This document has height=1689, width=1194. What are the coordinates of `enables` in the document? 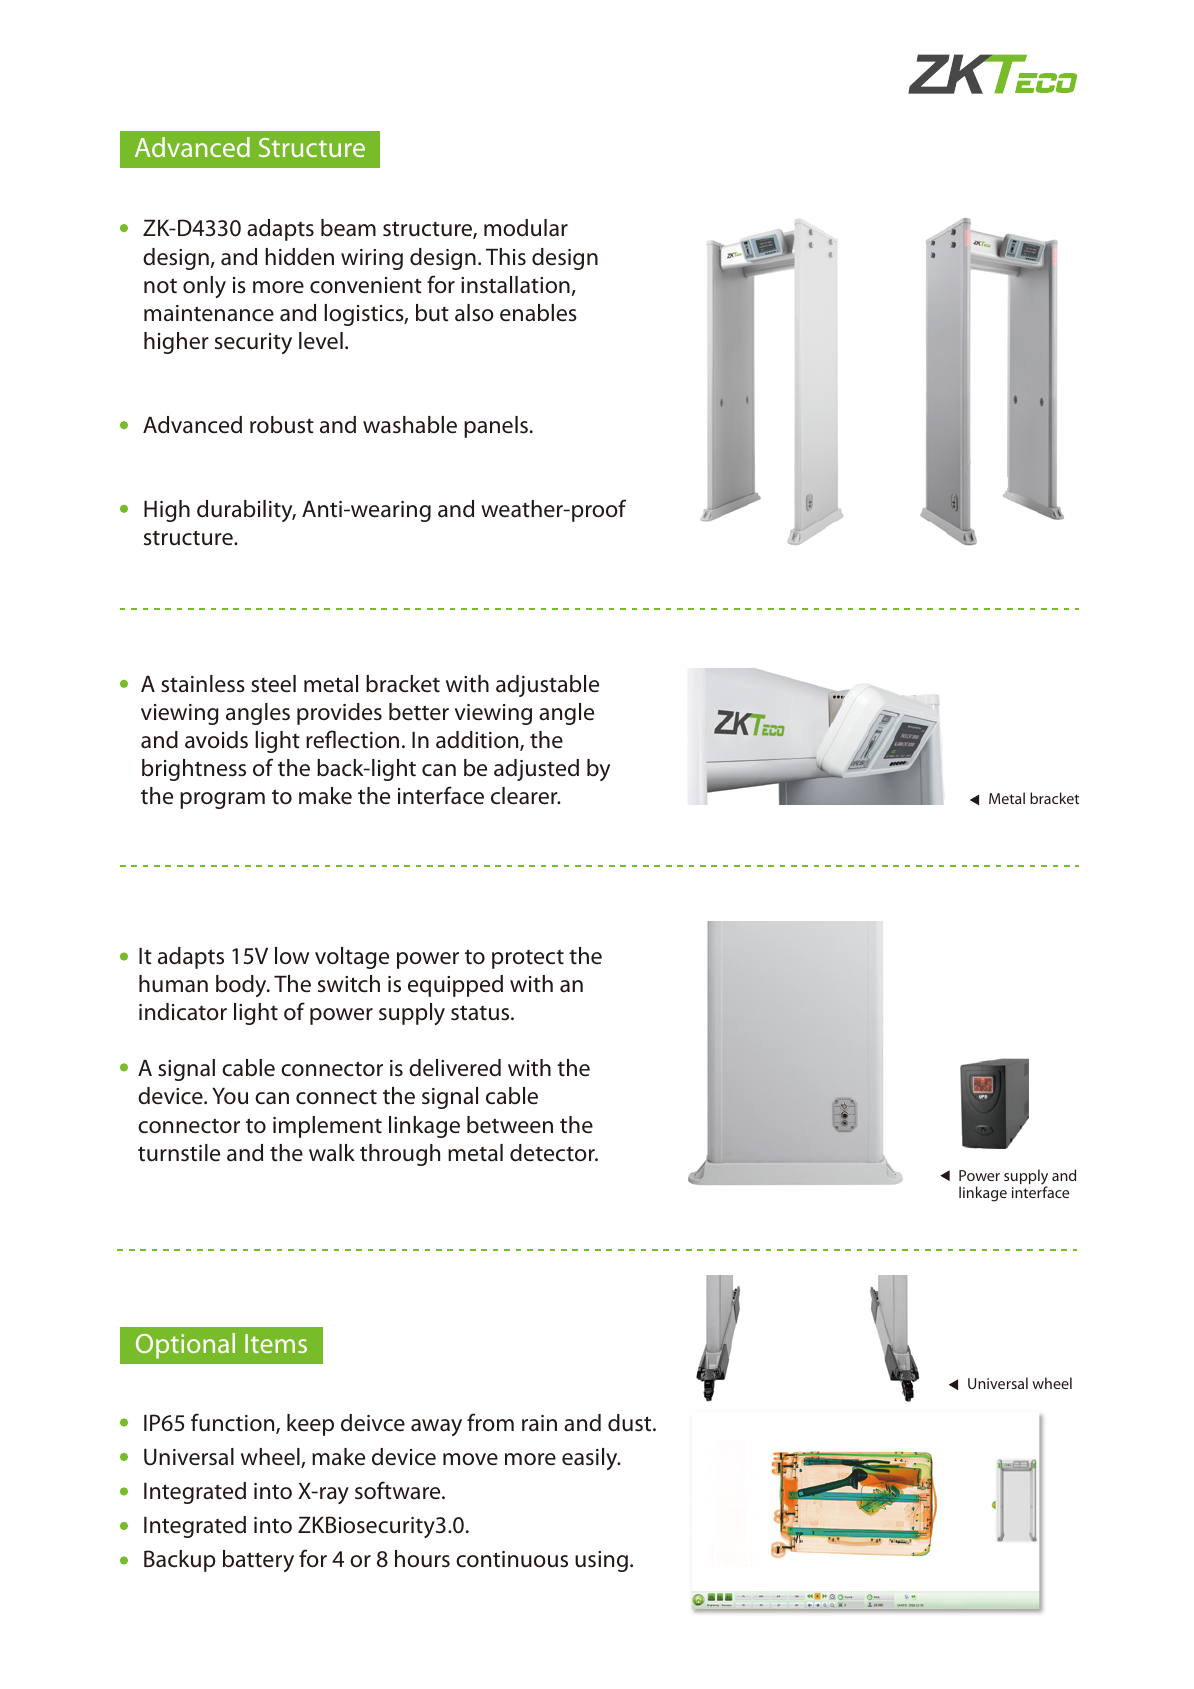 It's located at (538, 313).
